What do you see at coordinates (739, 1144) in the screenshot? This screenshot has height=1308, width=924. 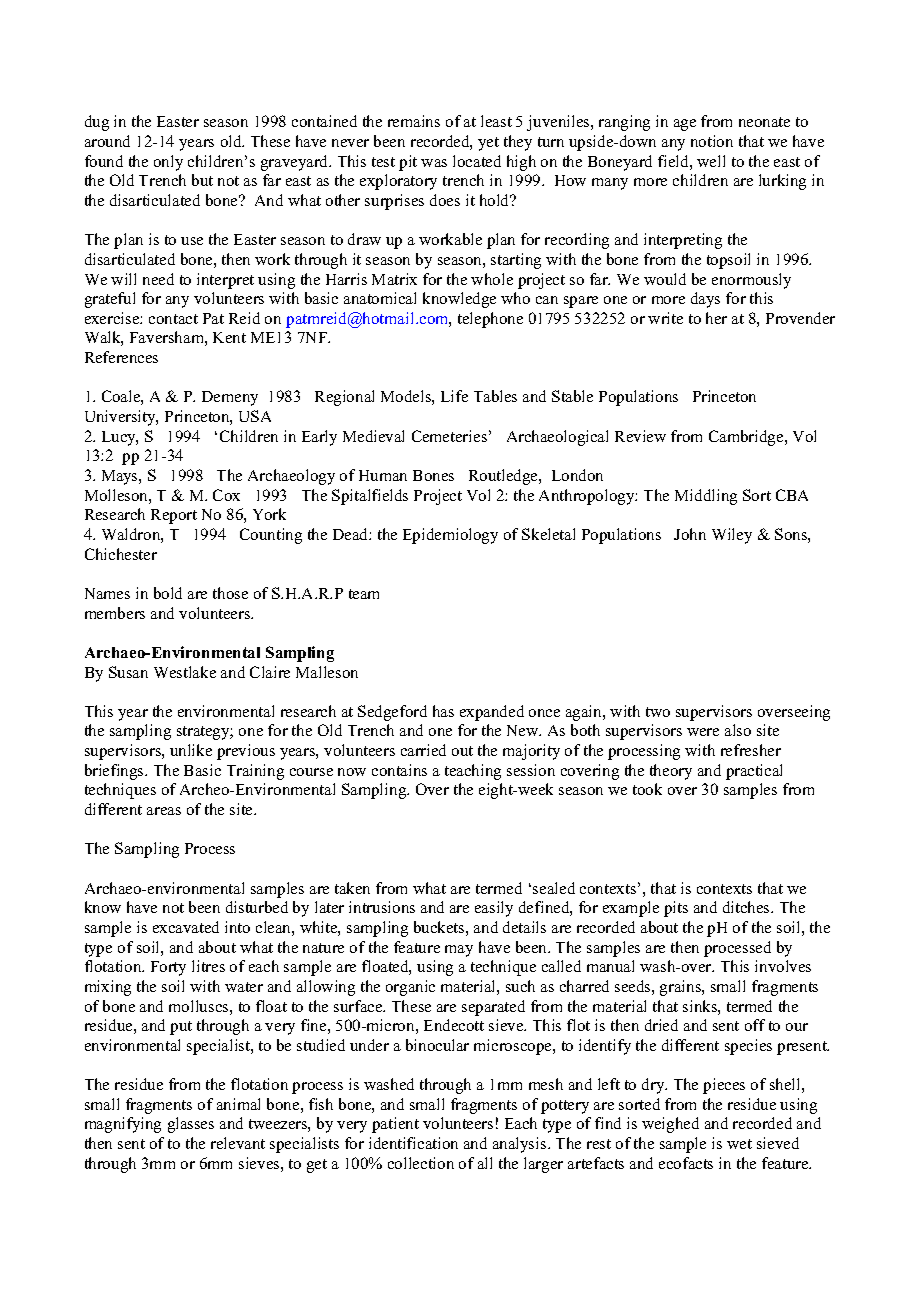 I see `wet` at bounding box center [739, 1144].
